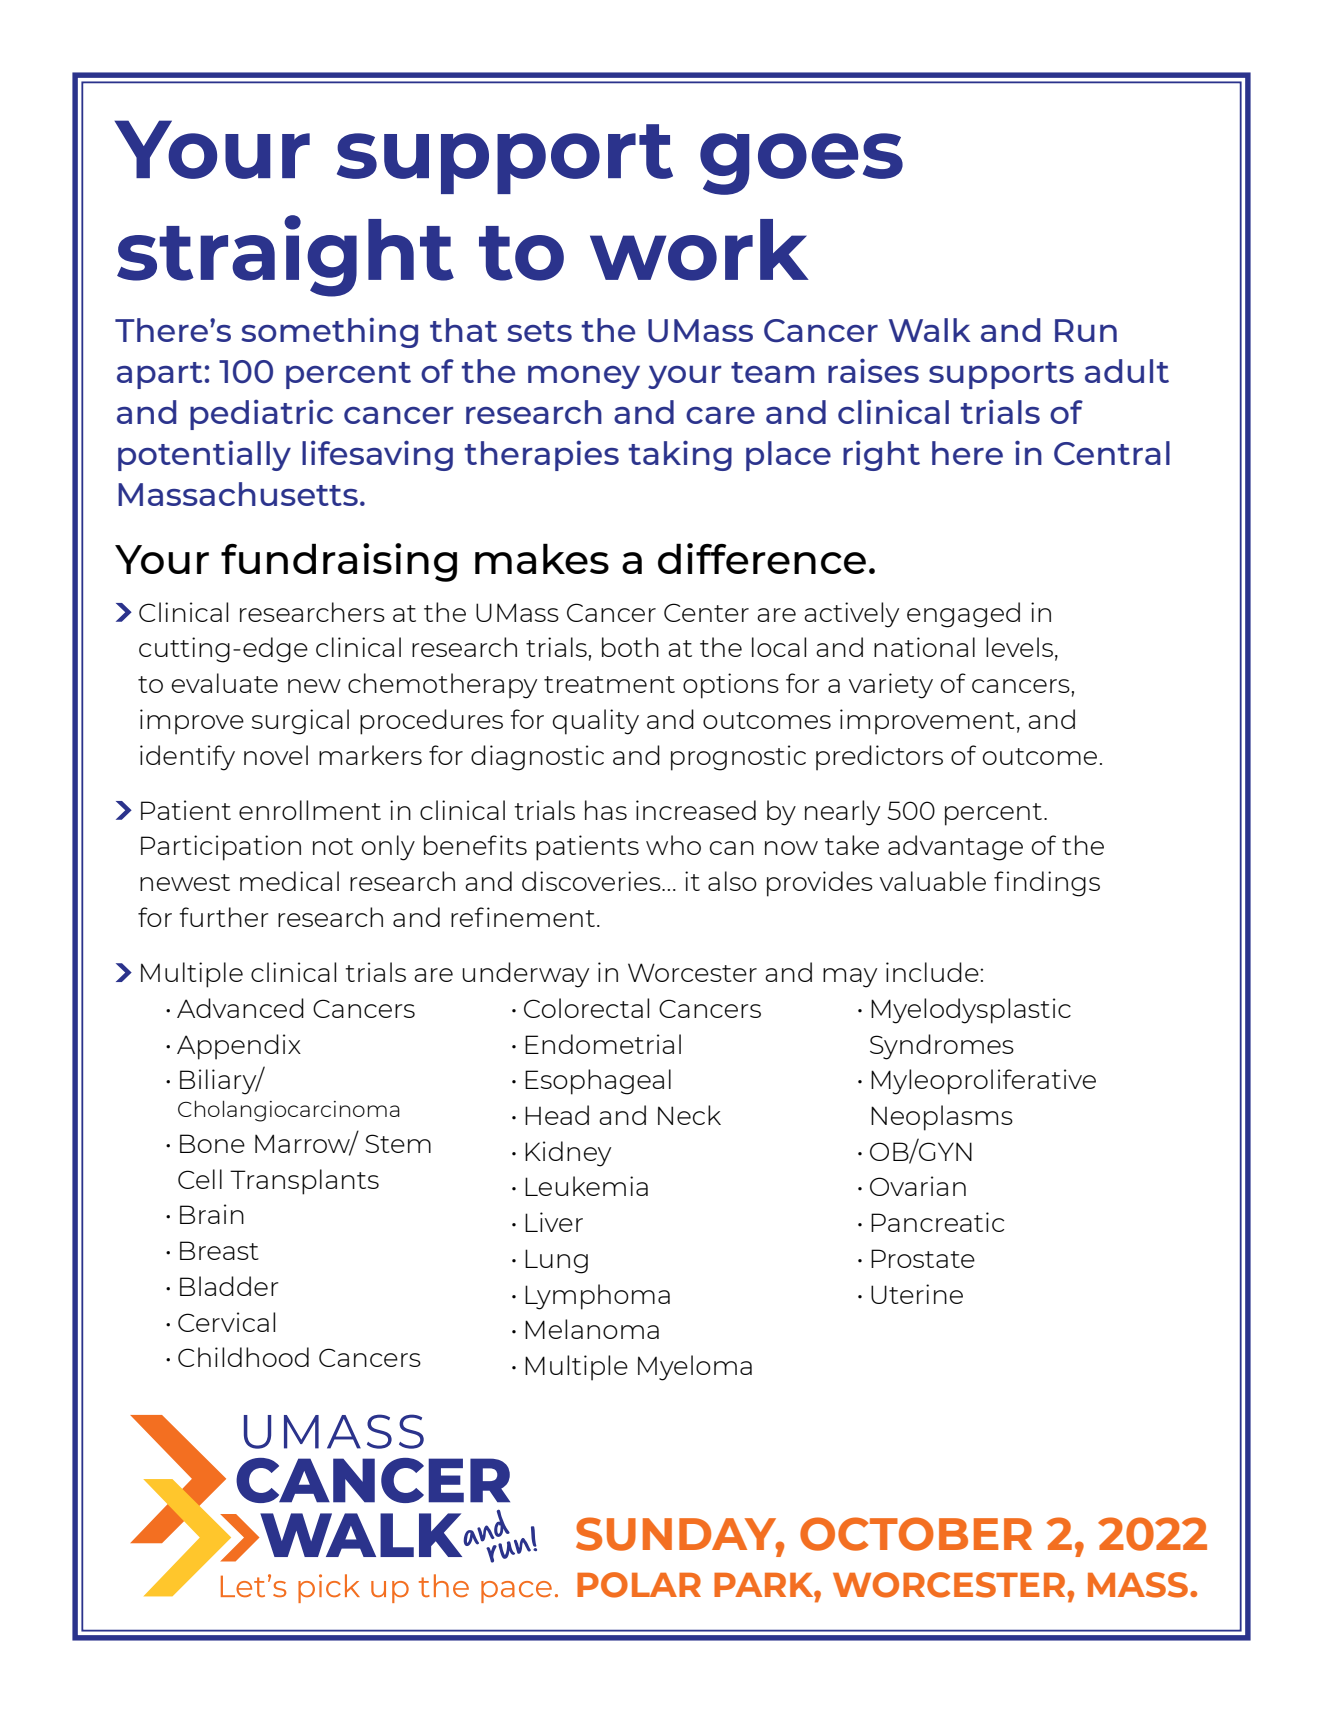  I want to click on POLAR, so click(639, 1585).
